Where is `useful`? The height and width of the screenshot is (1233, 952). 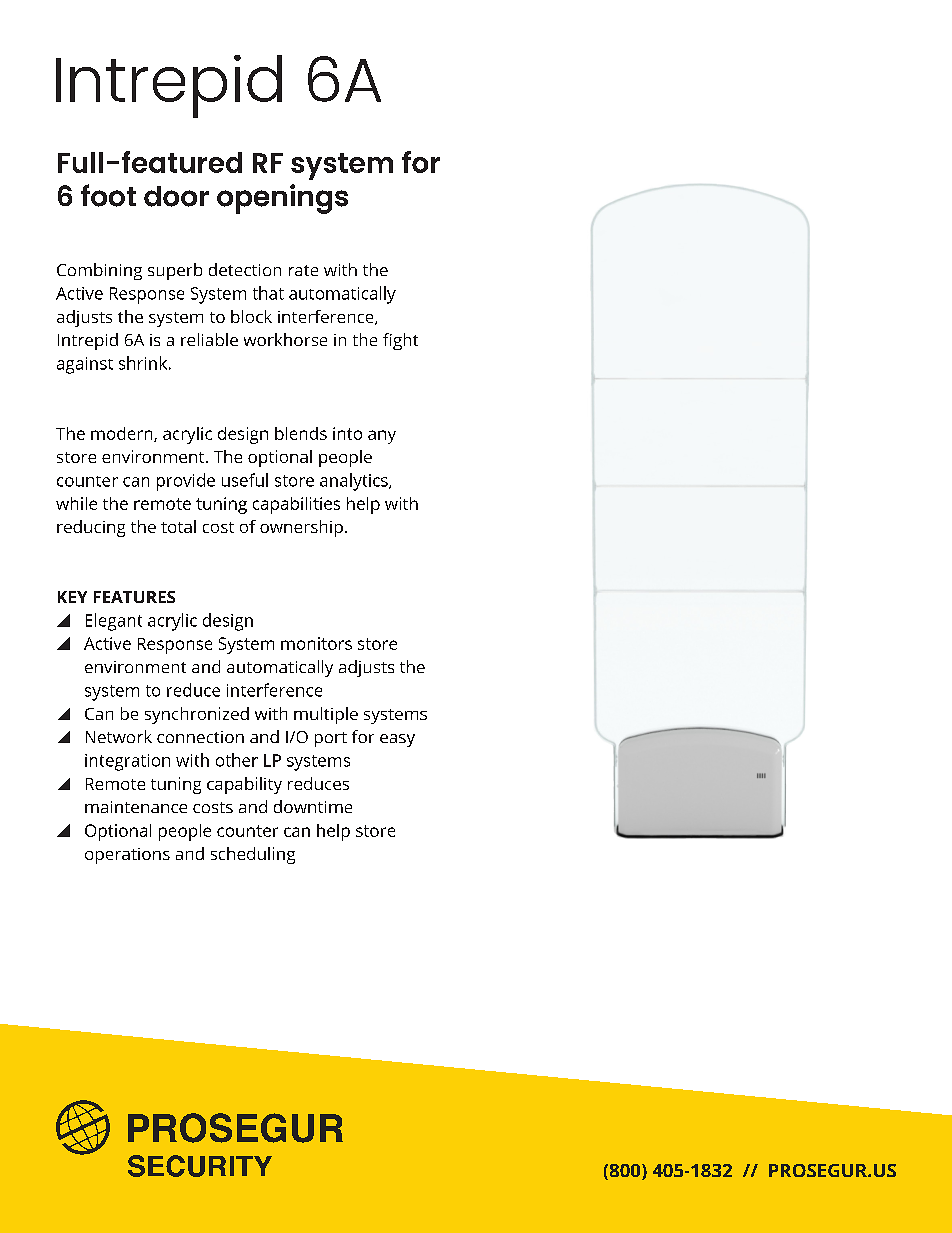
useful is located at coordinates (245, 480).
